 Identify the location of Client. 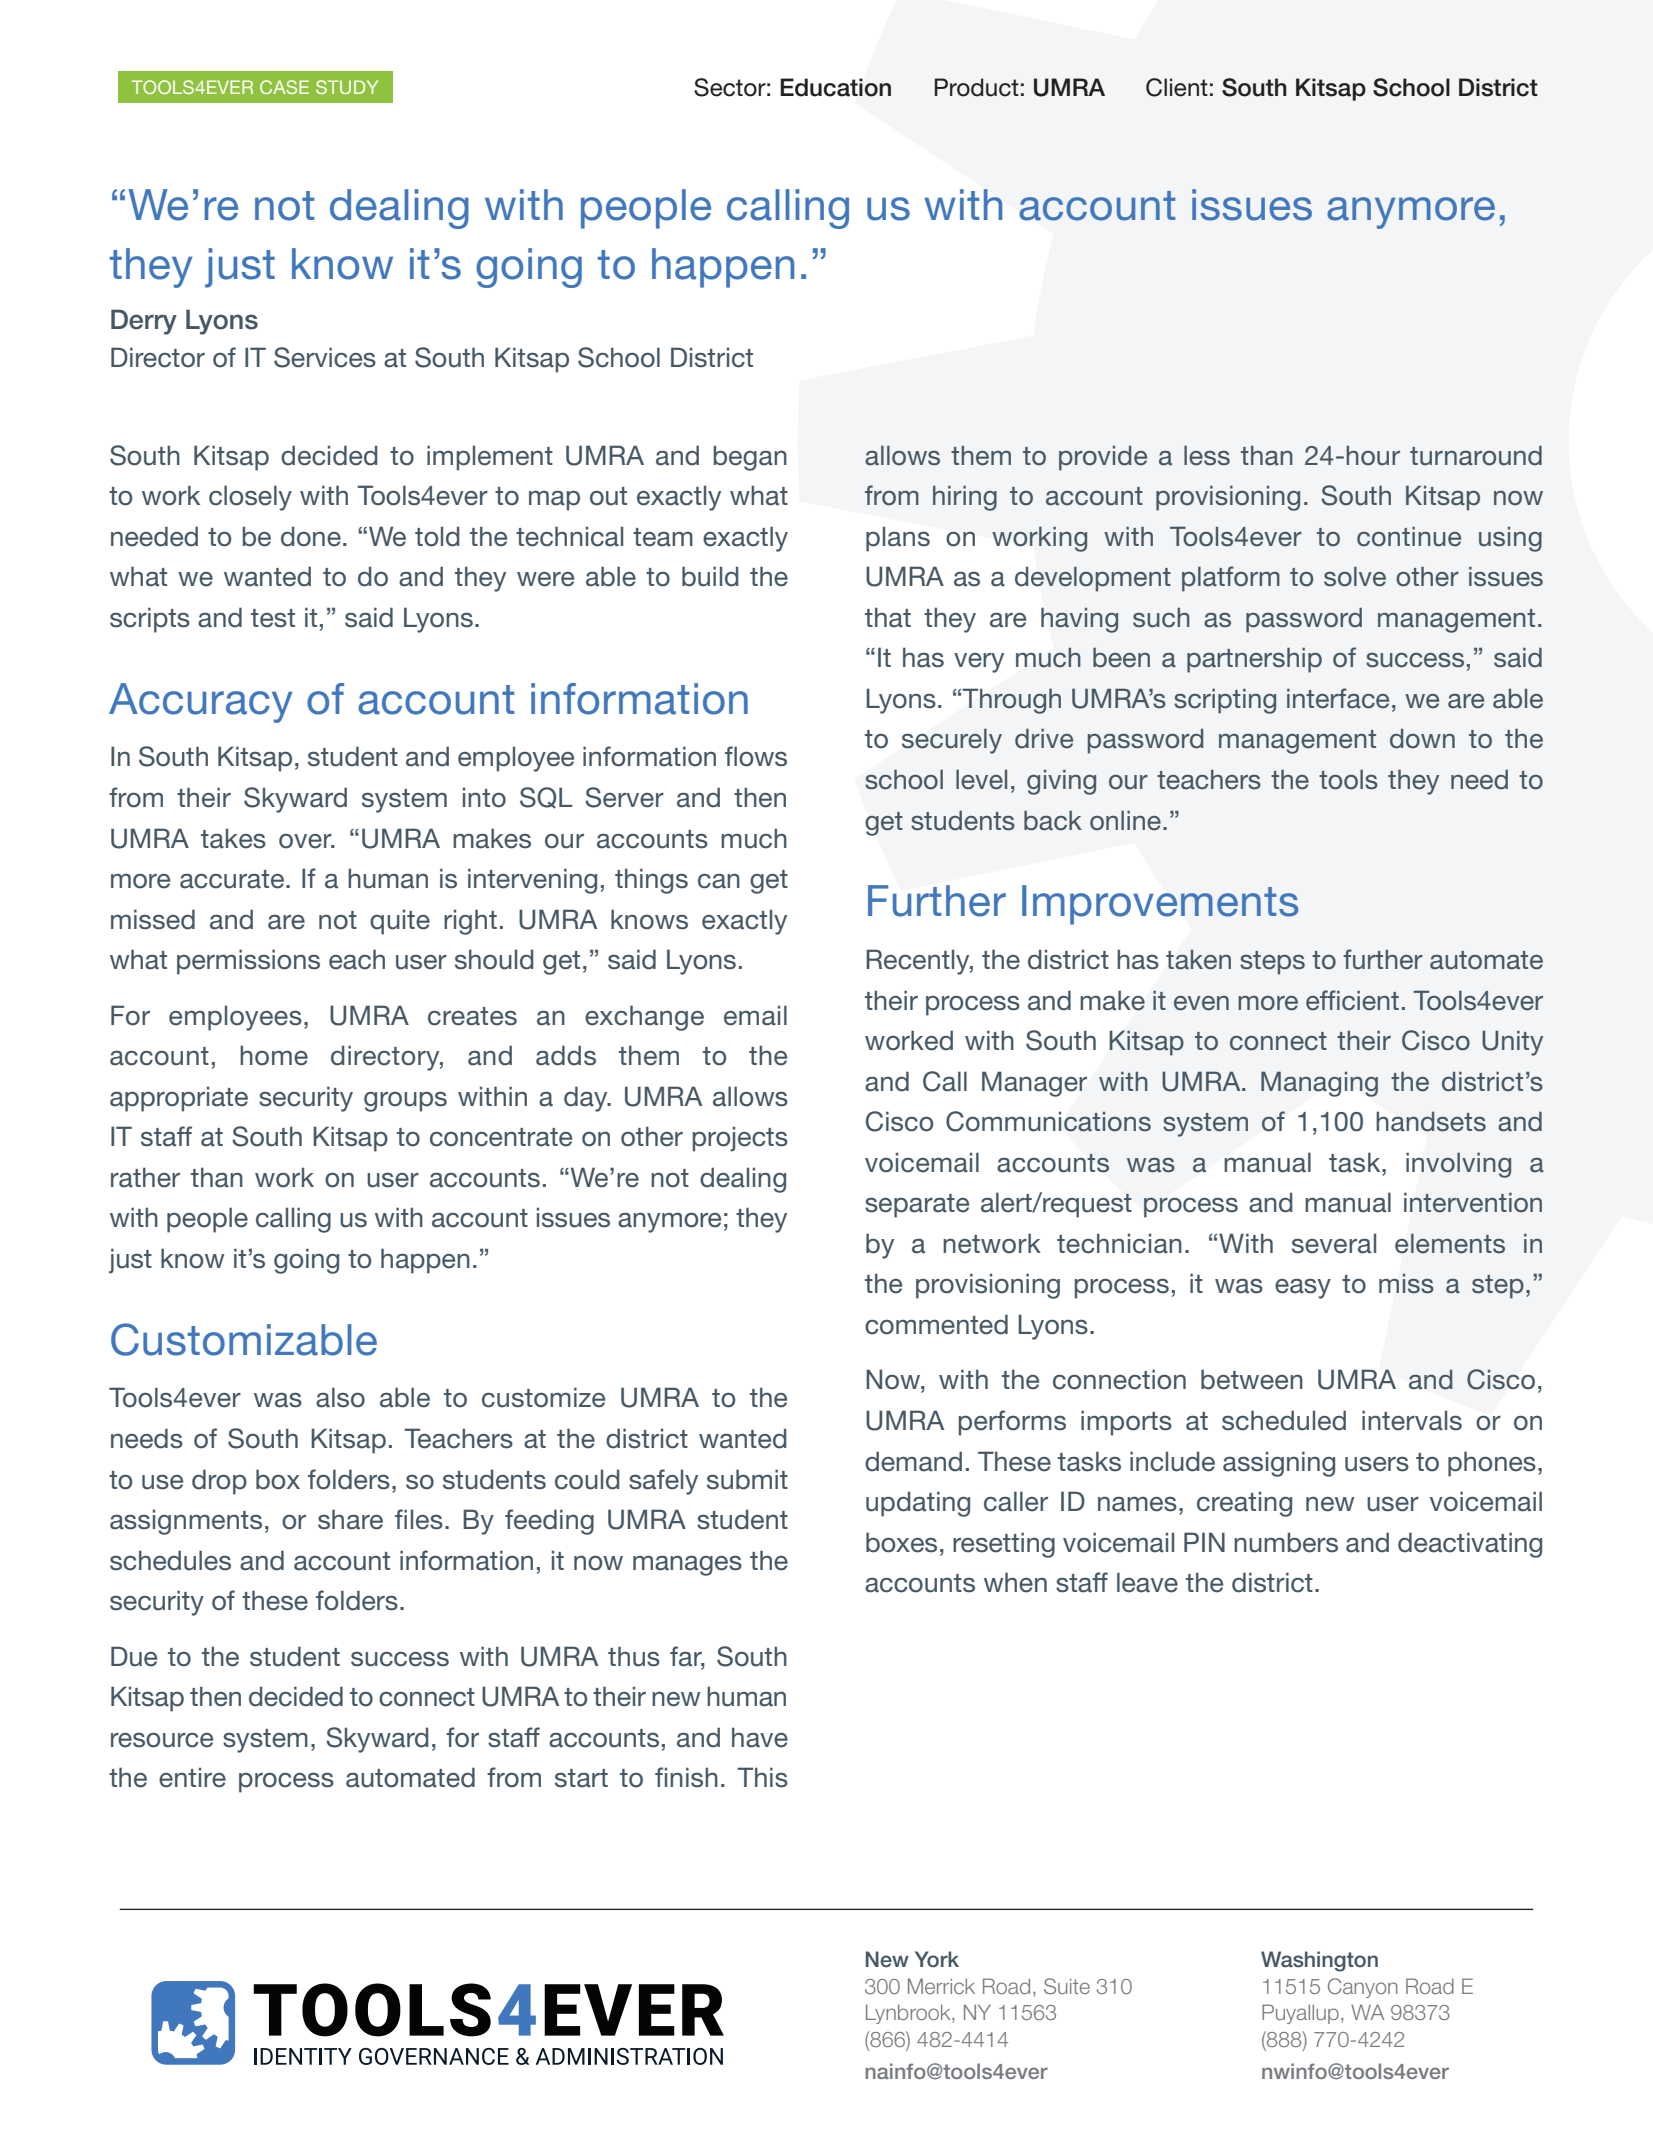
(1177, 87).
